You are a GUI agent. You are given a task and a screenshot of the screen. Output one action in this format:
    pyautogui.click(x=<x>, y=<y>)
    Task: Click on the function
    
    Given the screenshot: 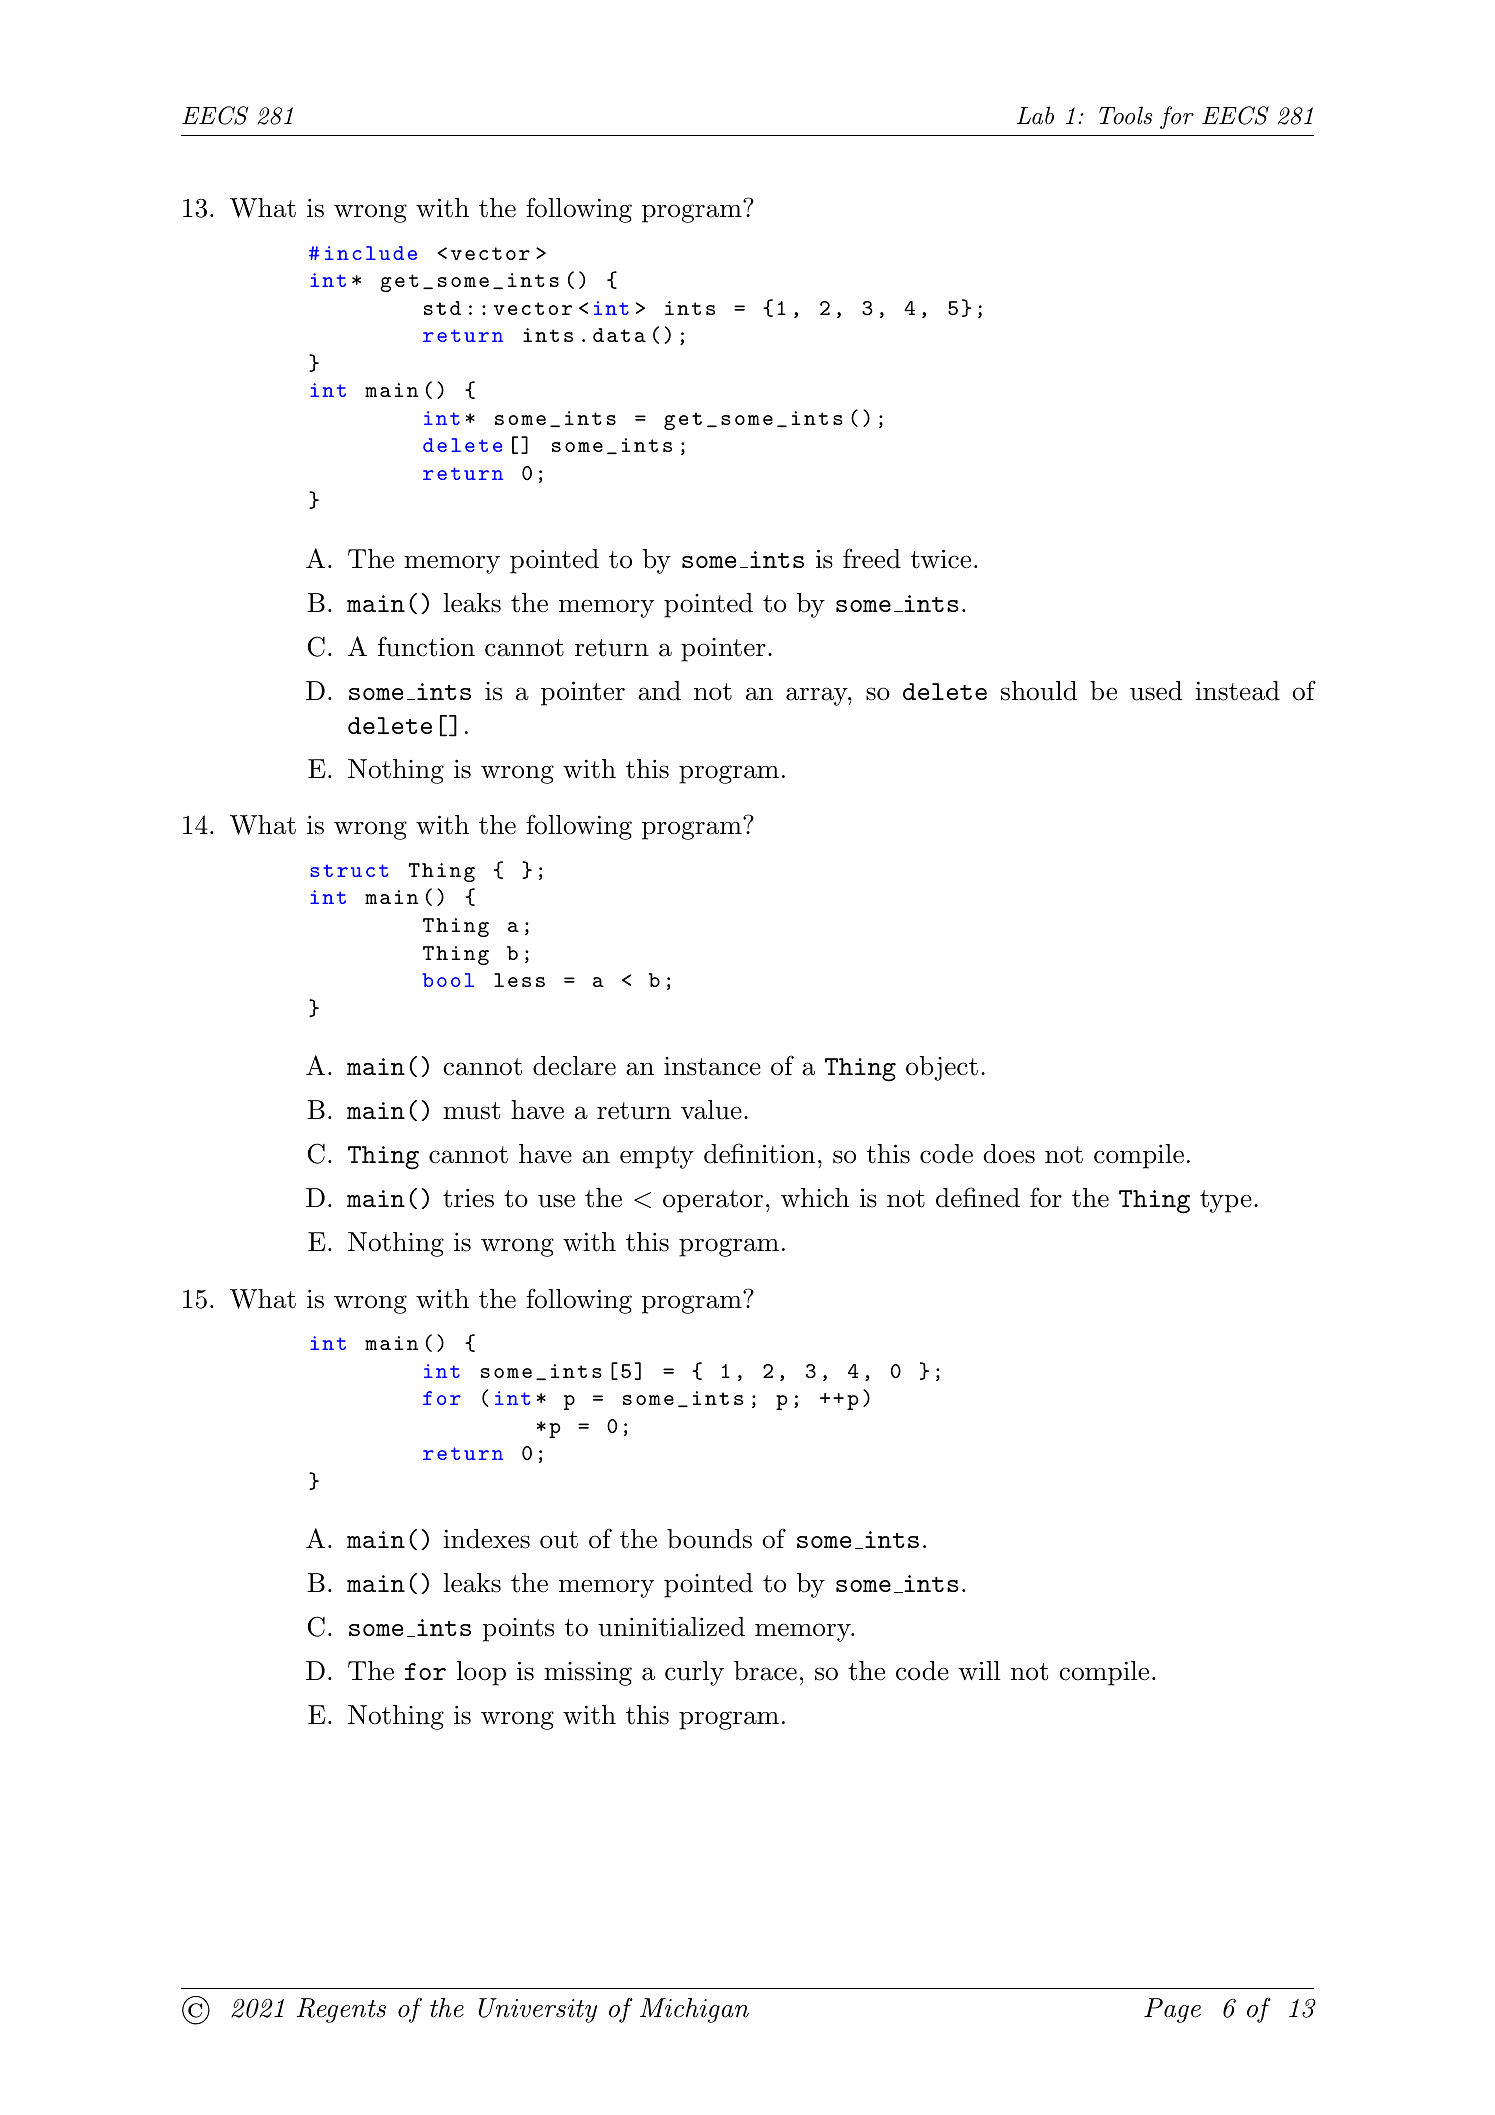 What is the action you would take?
    pyautogui.click(x=426, y=646)
